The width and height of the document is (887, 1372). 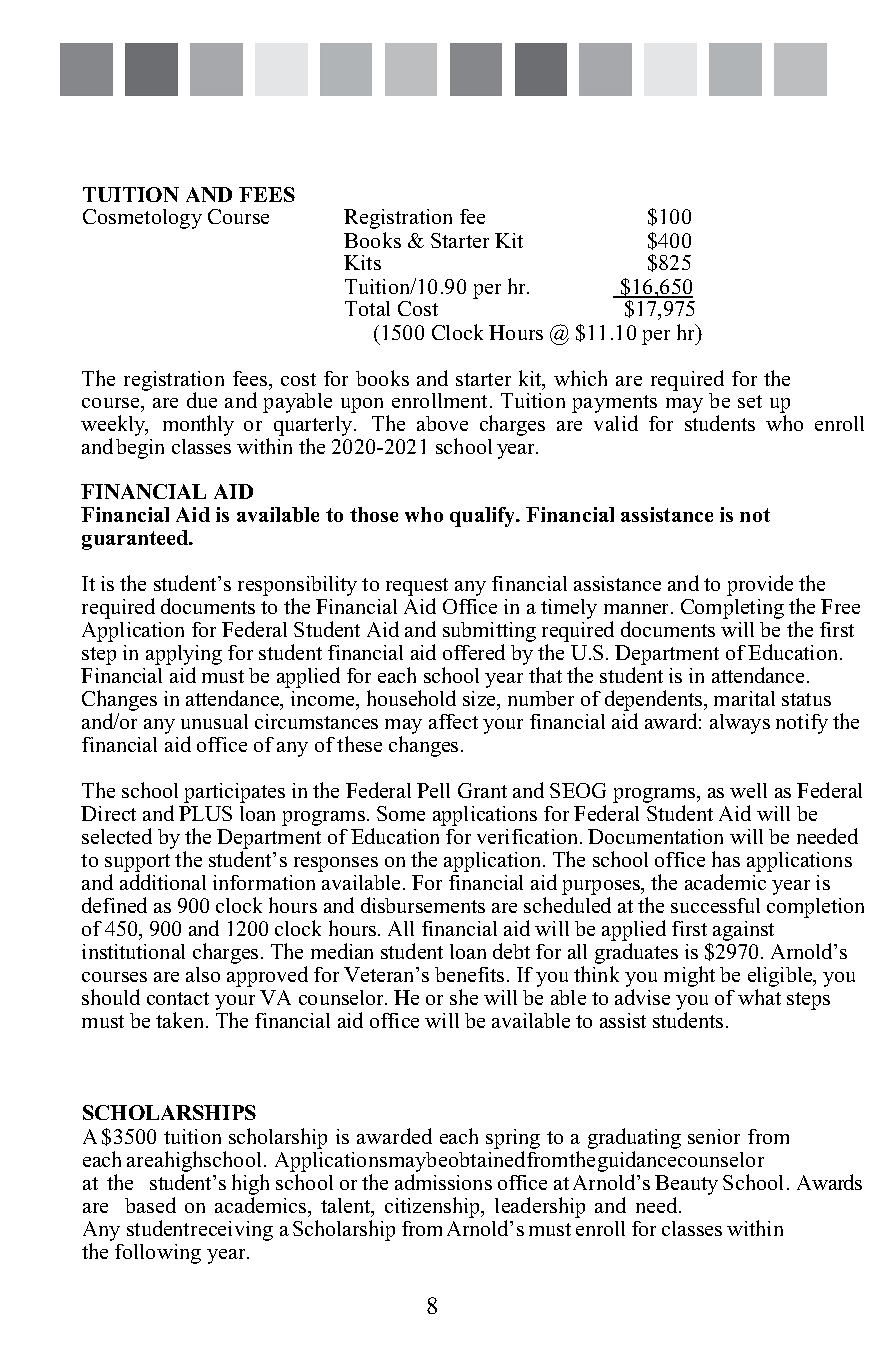 I want to click on Cosmetology, so click(x=142, y=219).
